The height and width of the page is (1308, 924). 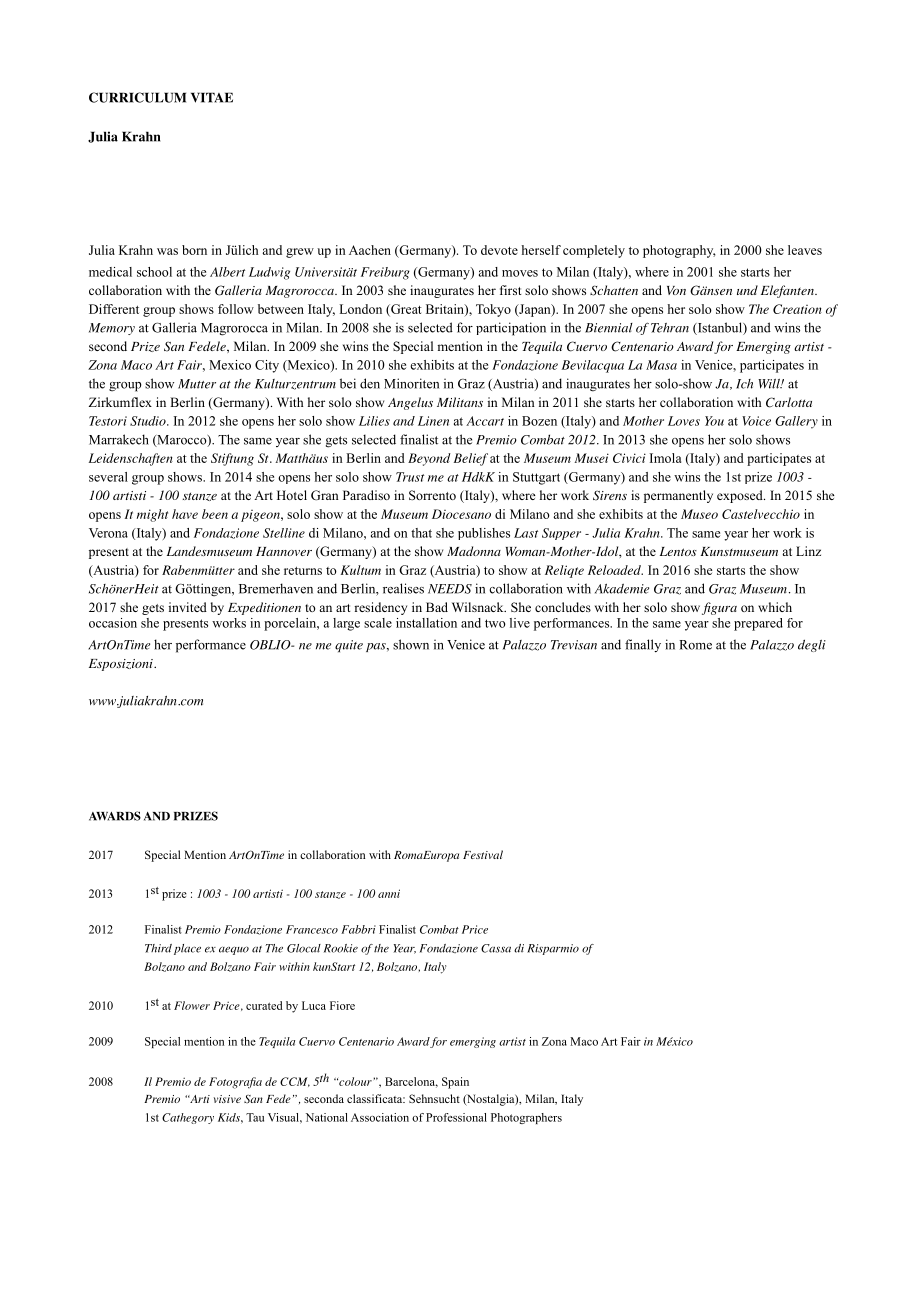 I want to click on figura, so click(x=719, y=608).
